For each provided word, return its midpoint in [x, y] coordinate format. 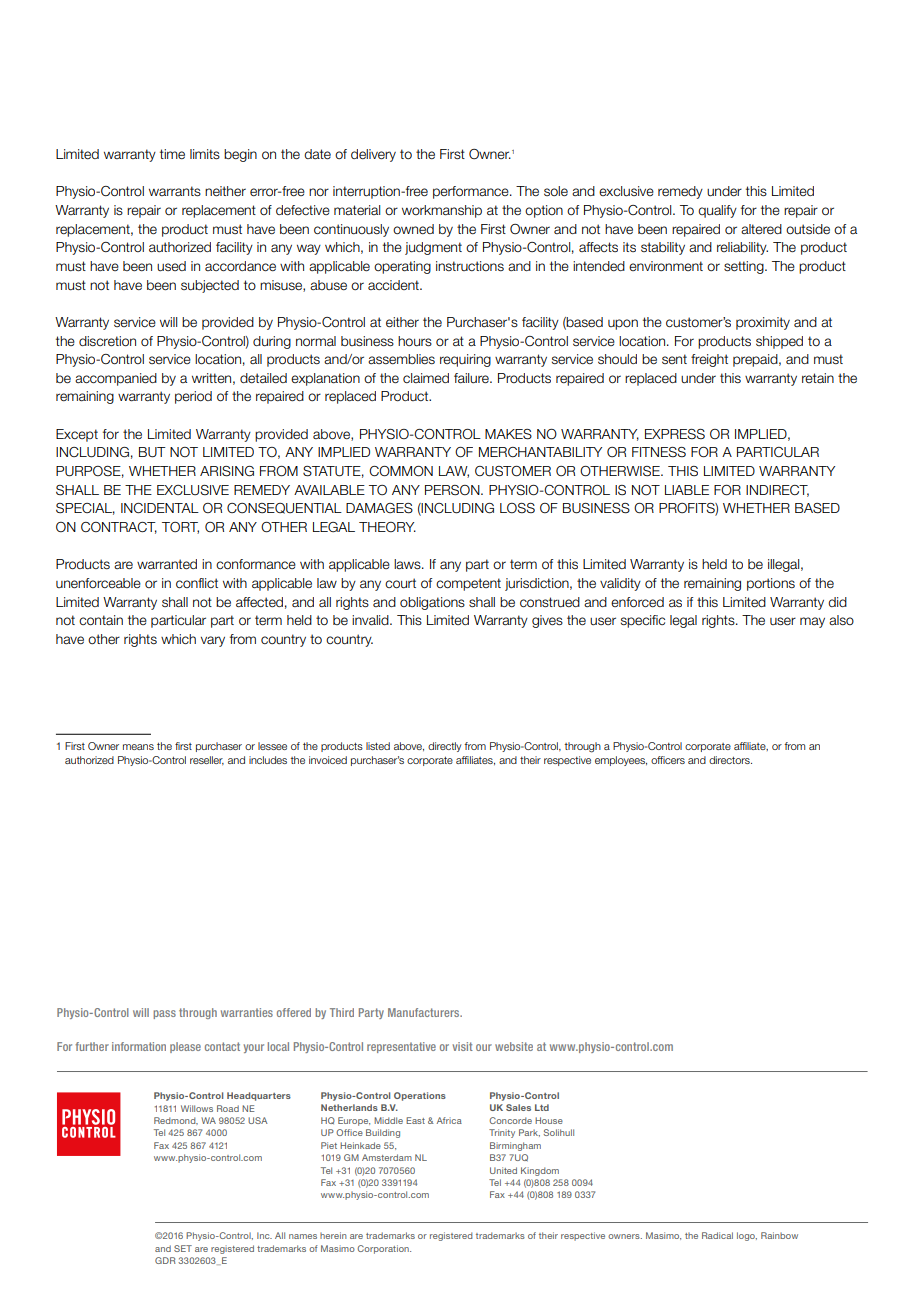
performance [472, 192]
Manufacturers [425, 1012]
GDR [165, 1260]
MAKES [508, 434]
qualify [717, 211]
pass [164, 1014]
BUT [152, 452]
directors [730, 760]
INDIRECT [777, 491]
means [138, 747]
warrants [175, 191]
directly [444, 747]
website [514, 1046]
